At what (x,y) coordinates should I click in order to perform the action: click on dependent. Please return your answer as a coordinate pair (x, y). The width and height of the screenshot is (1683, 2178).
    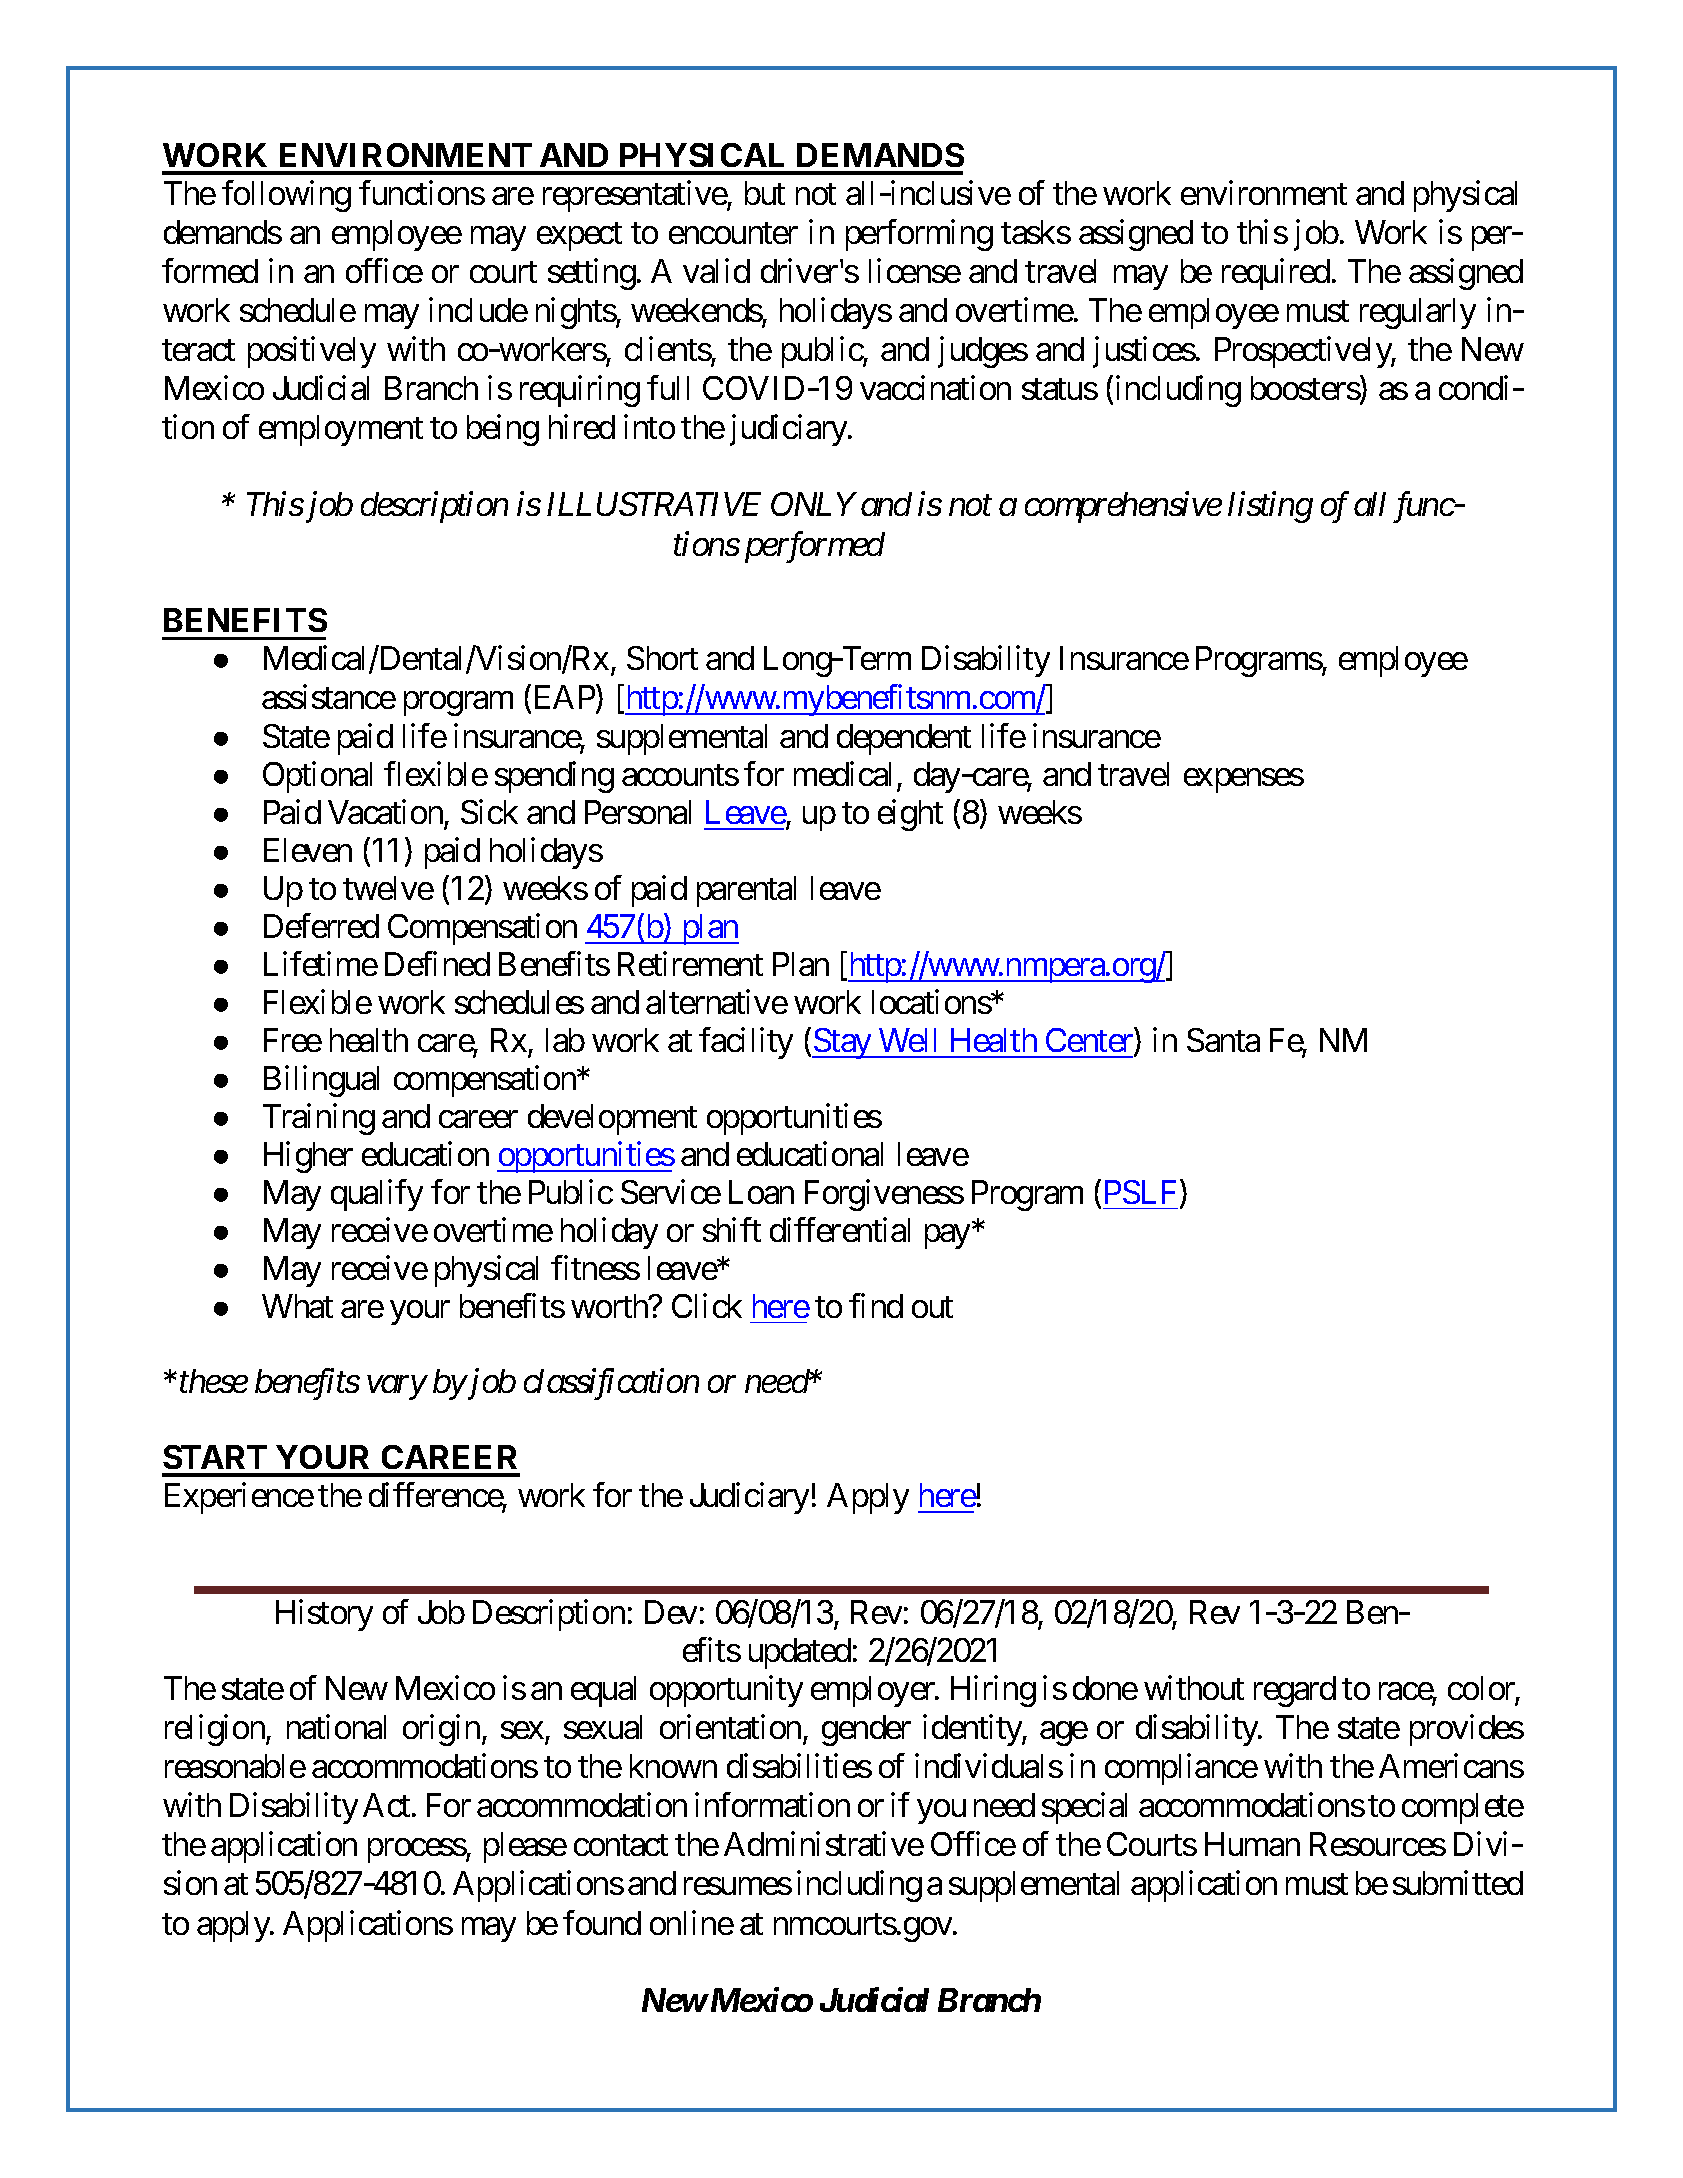
    Looking at the image, I should click on (904, 739).
